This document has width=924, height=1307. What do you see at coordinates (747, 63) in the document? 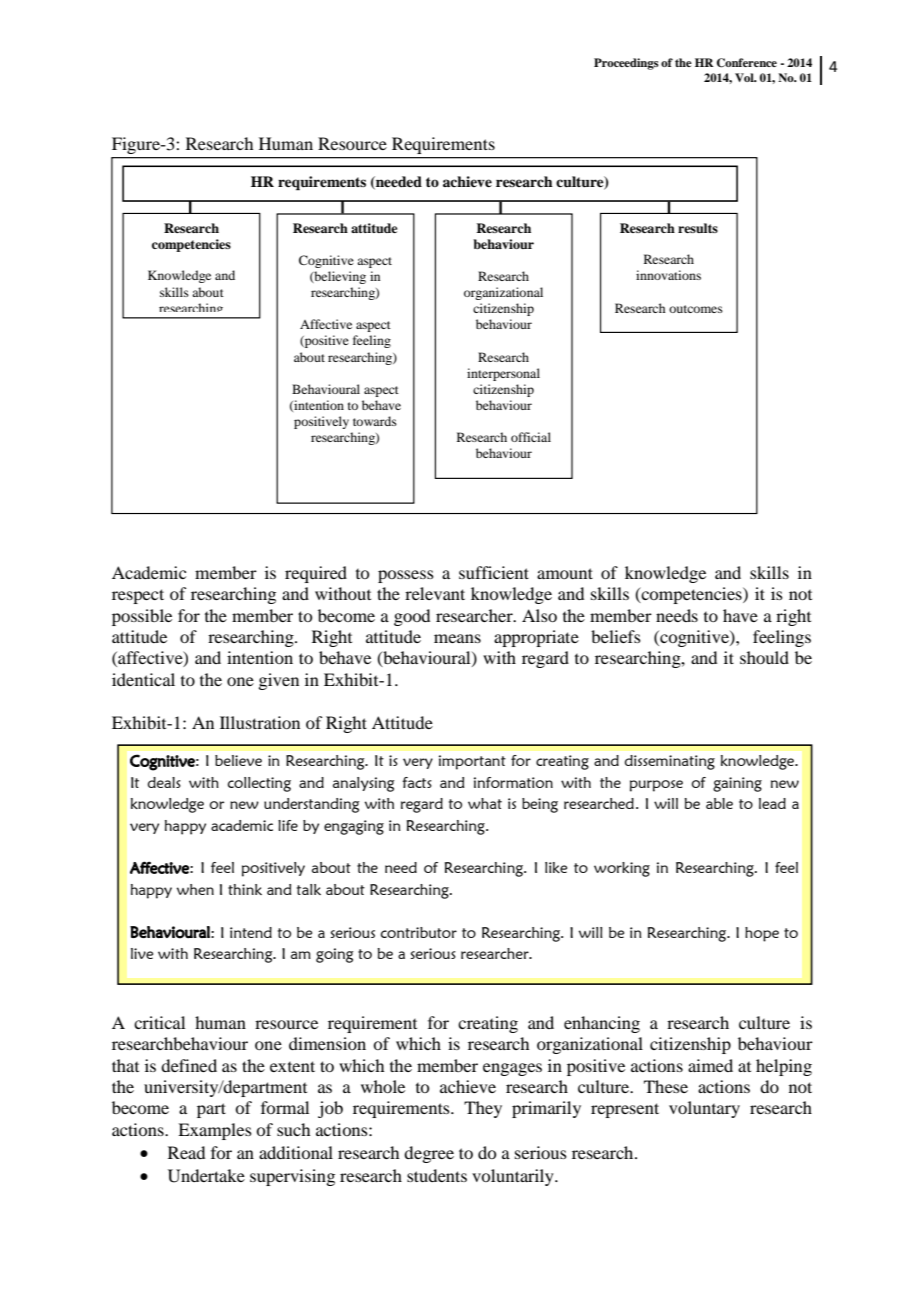
I see `Conference` at bounding box center [747, 63].
